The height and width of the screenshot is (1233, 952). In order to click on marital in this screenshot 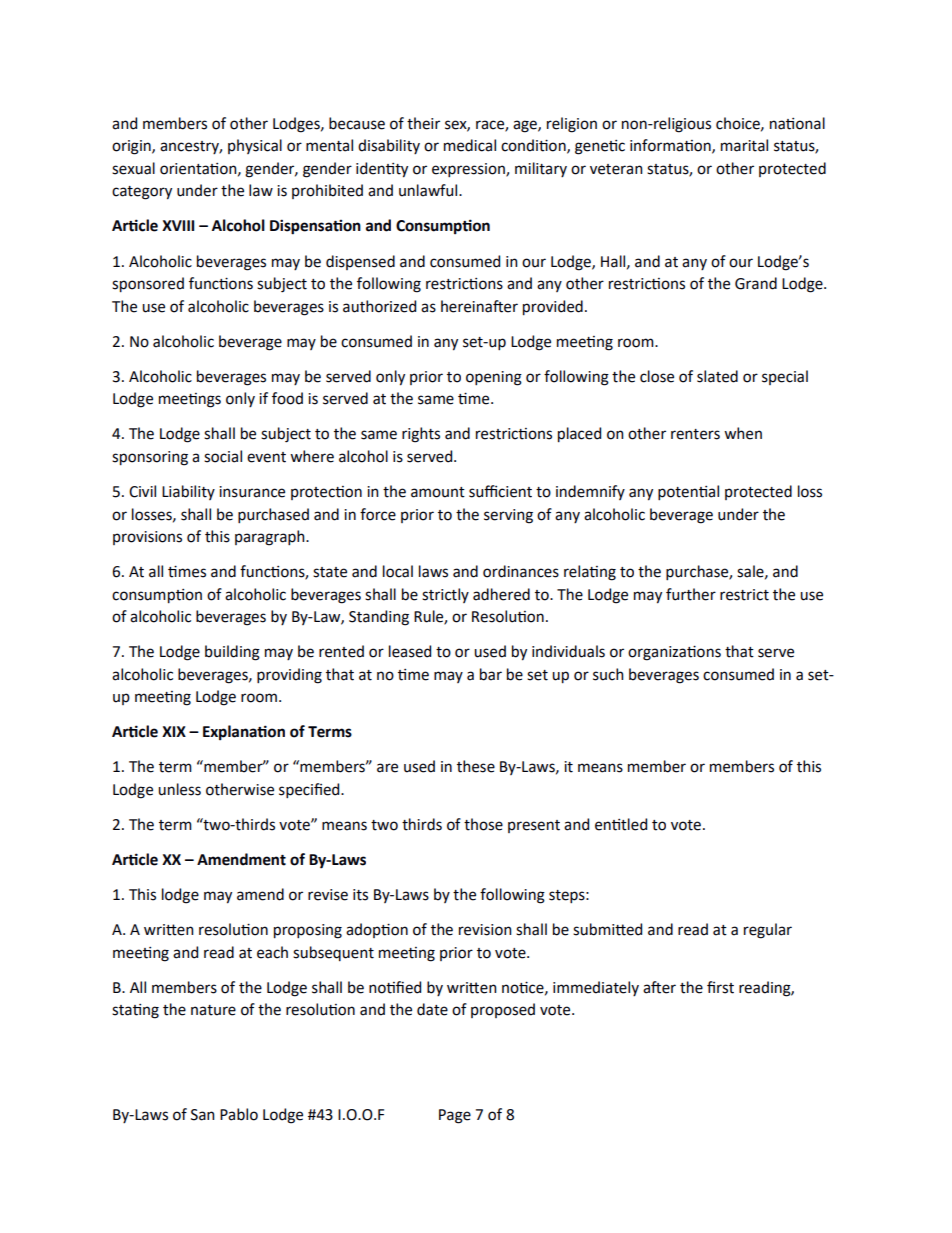, I will do `click(744, 145)`.
